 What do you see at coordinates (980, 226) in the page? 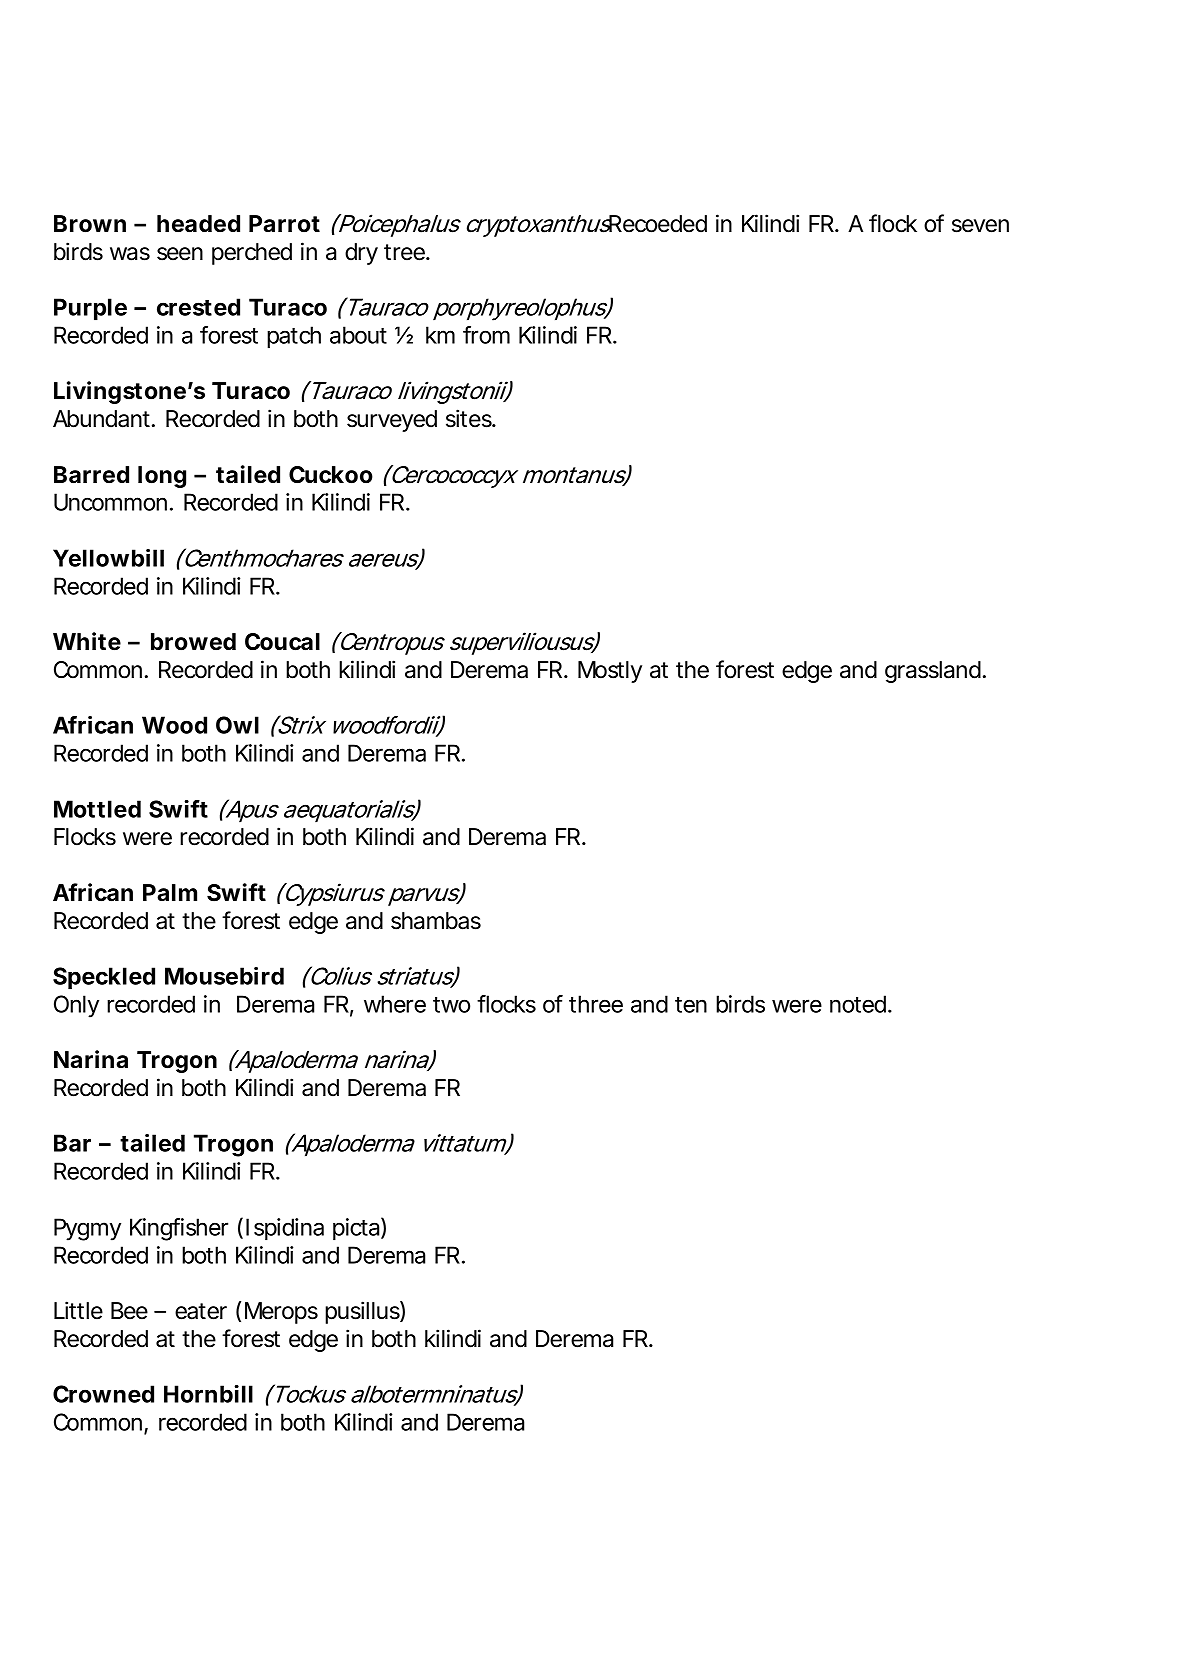
I see `seven` at bounding box center [980, 226].
